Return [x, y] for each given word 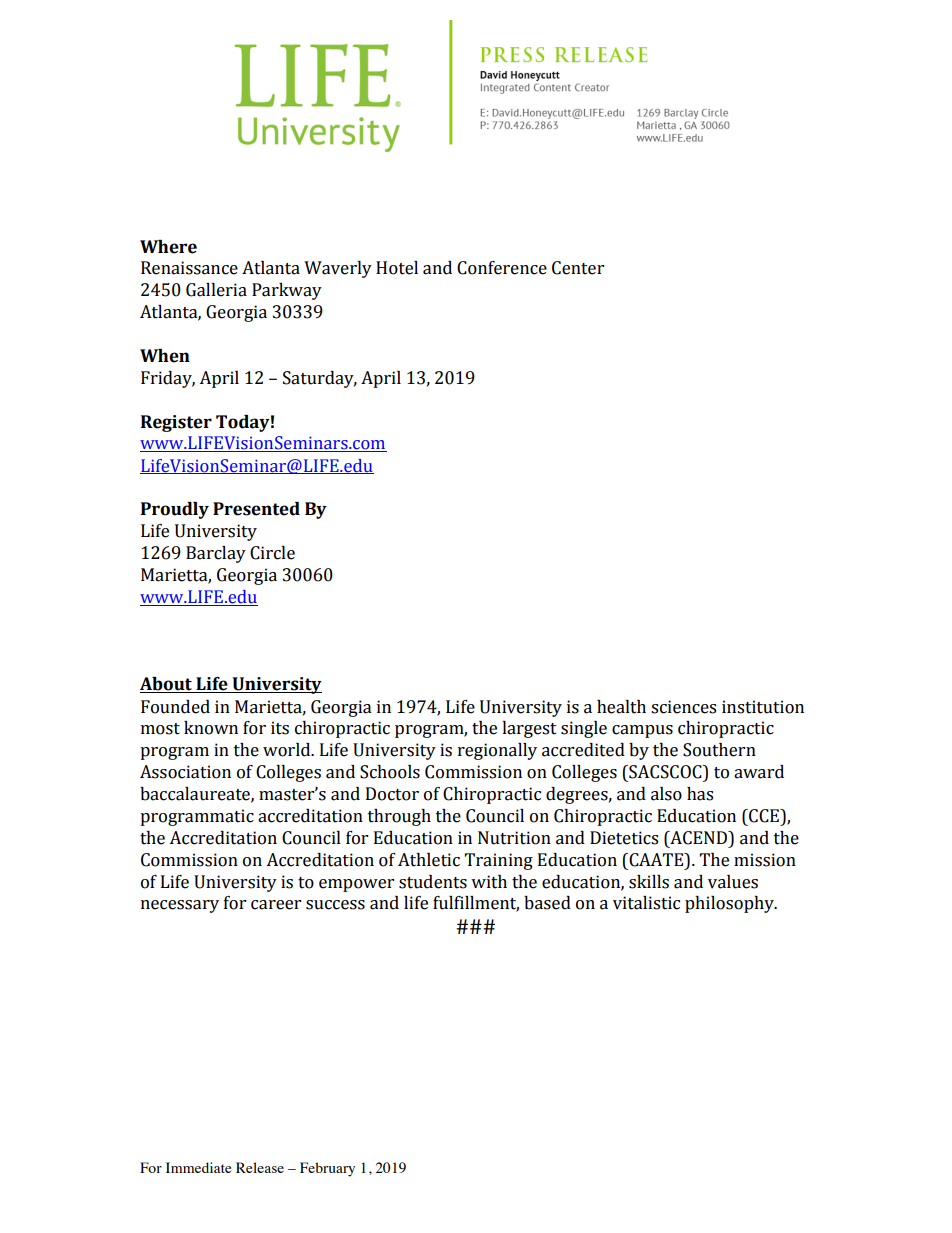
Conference [502, 268]
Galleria [216, 290]
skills [649, 882]
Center [578, 268]
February [327, 1169]
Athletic [429, 860]
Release [260, 1167]
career [276, 905]
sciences [683, 707]
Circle [272, 553]
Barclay [216, 554]
